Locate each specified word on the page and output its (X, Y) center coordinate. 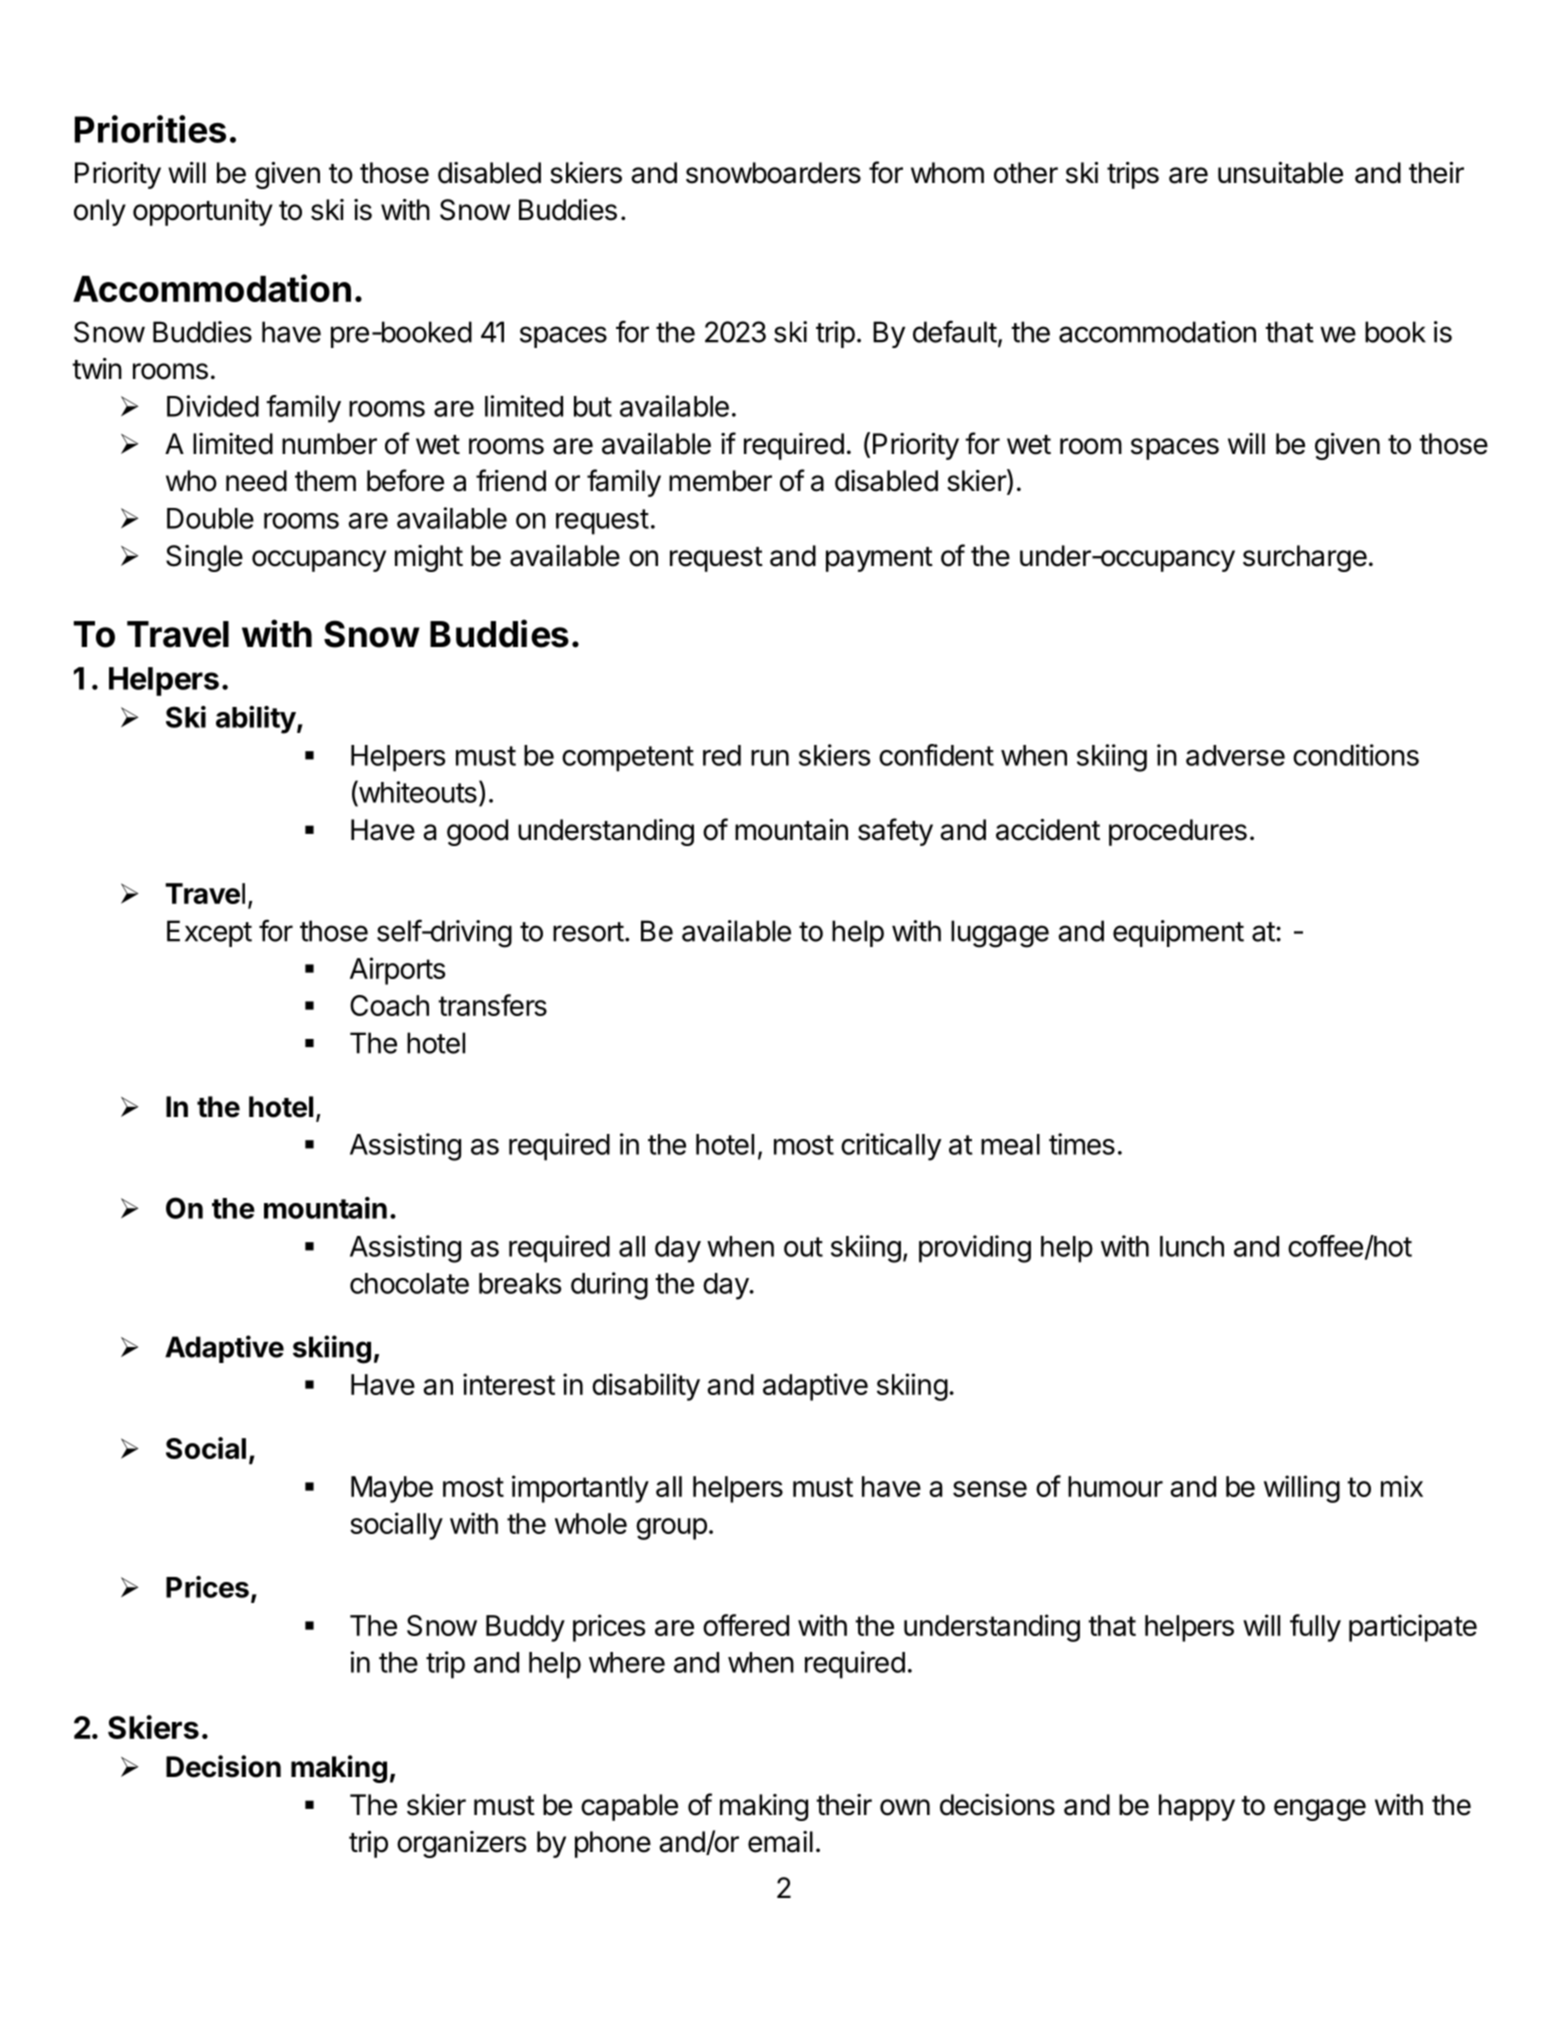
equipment (1178, 933)
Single (204, 558)
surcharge (1305, 558)
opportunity (203, 212)
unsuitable (1280, 173)
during (609, 1286)
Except (209, 933)
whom (947, 173)
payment (879, 559)
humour (1115, 1486)
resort (588, 932)
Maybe (392, 1489)
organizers (462, 1844)
